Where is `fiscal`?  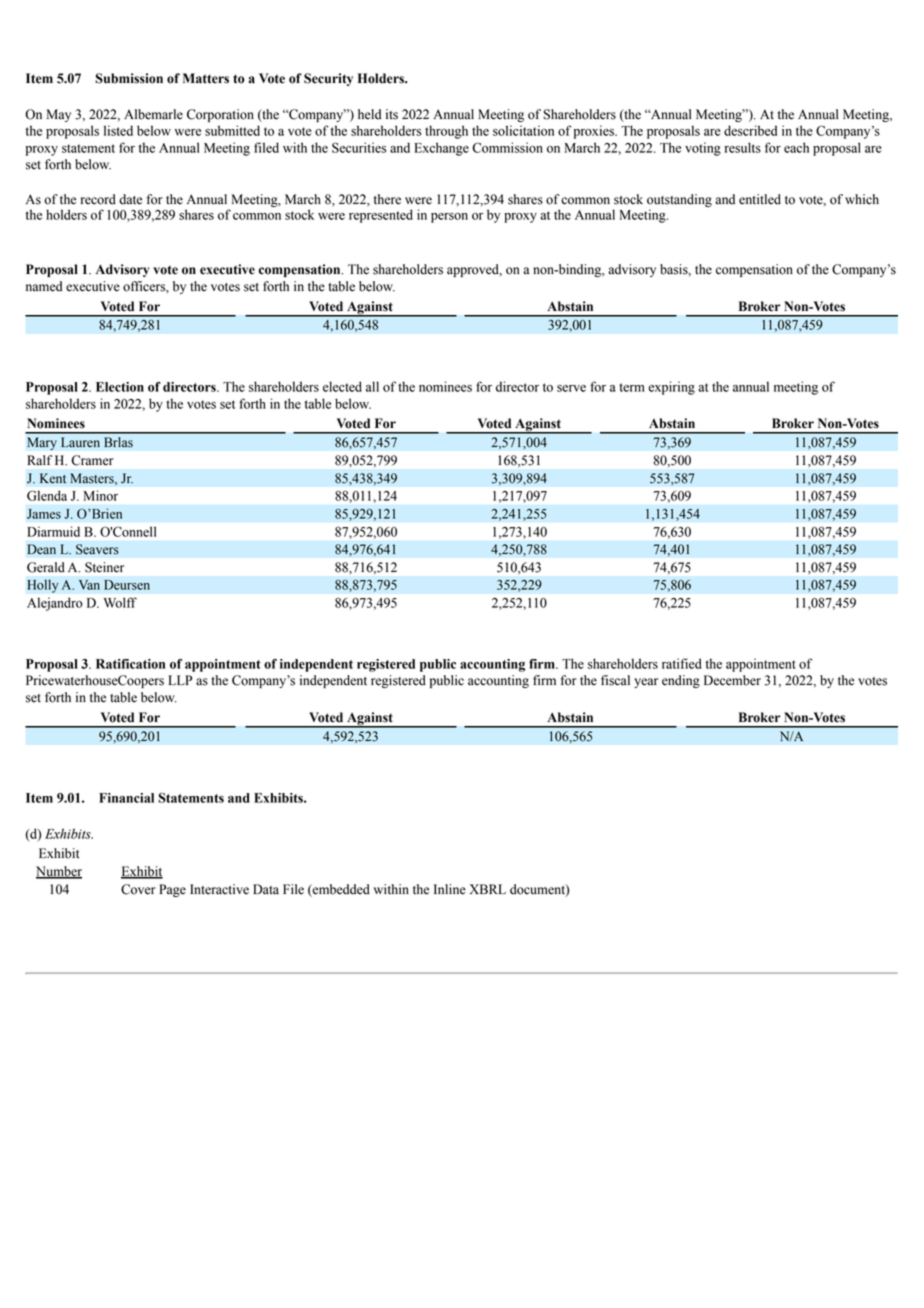 fiscal is located at coordinates (615, 680).
